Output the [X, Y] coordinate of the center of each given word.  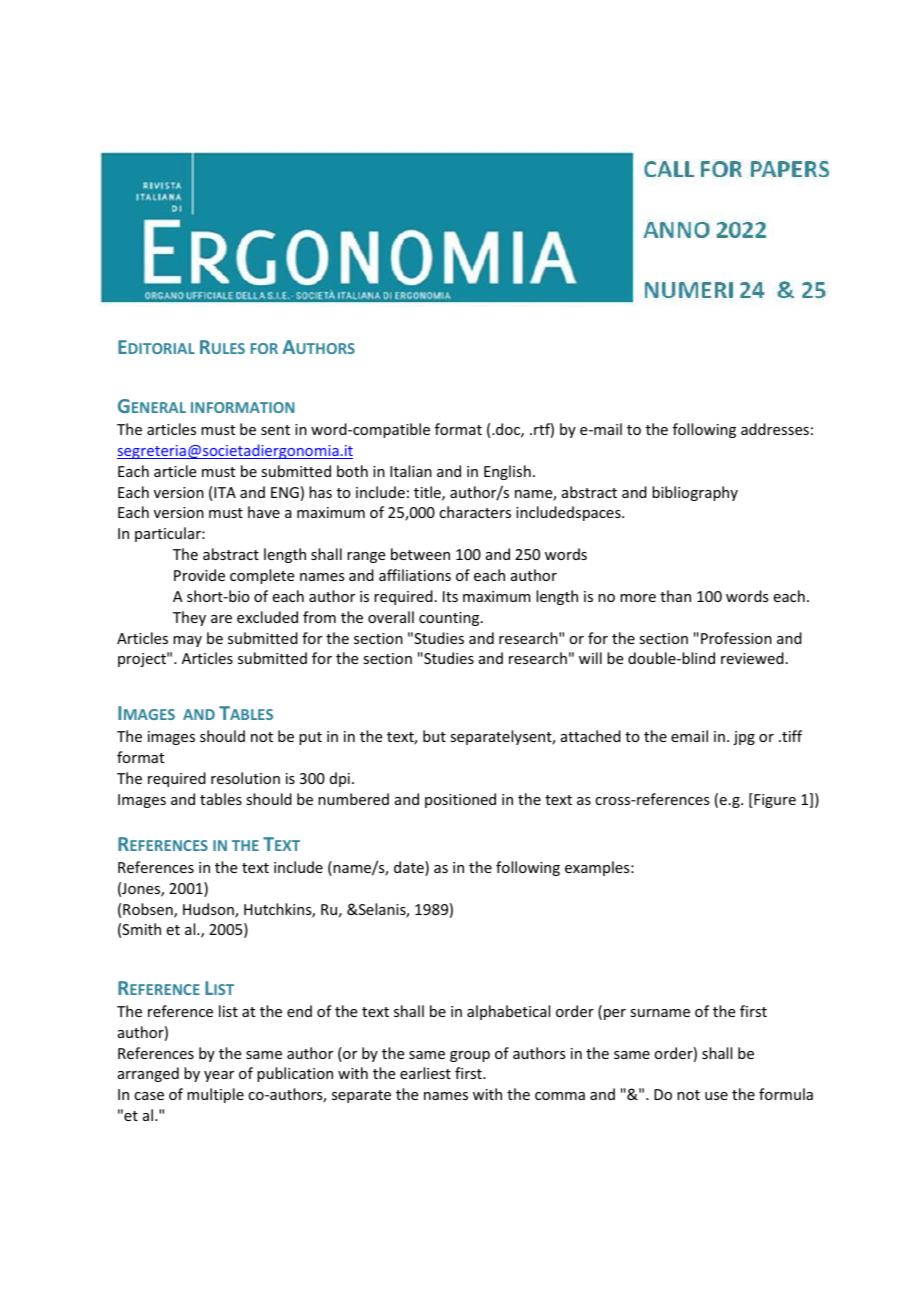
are [221, 619]
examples [598, 868]
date [410, 868]
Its [450, 596]
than [675, 596]
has [320, 492]
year [219, 1076]
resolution [245, 778]
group [470, 1056]
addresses [775, 429]
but [434, 736]
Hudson [209, 910]
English [507, 472]
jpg [744, 738]
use [716, 1096]
